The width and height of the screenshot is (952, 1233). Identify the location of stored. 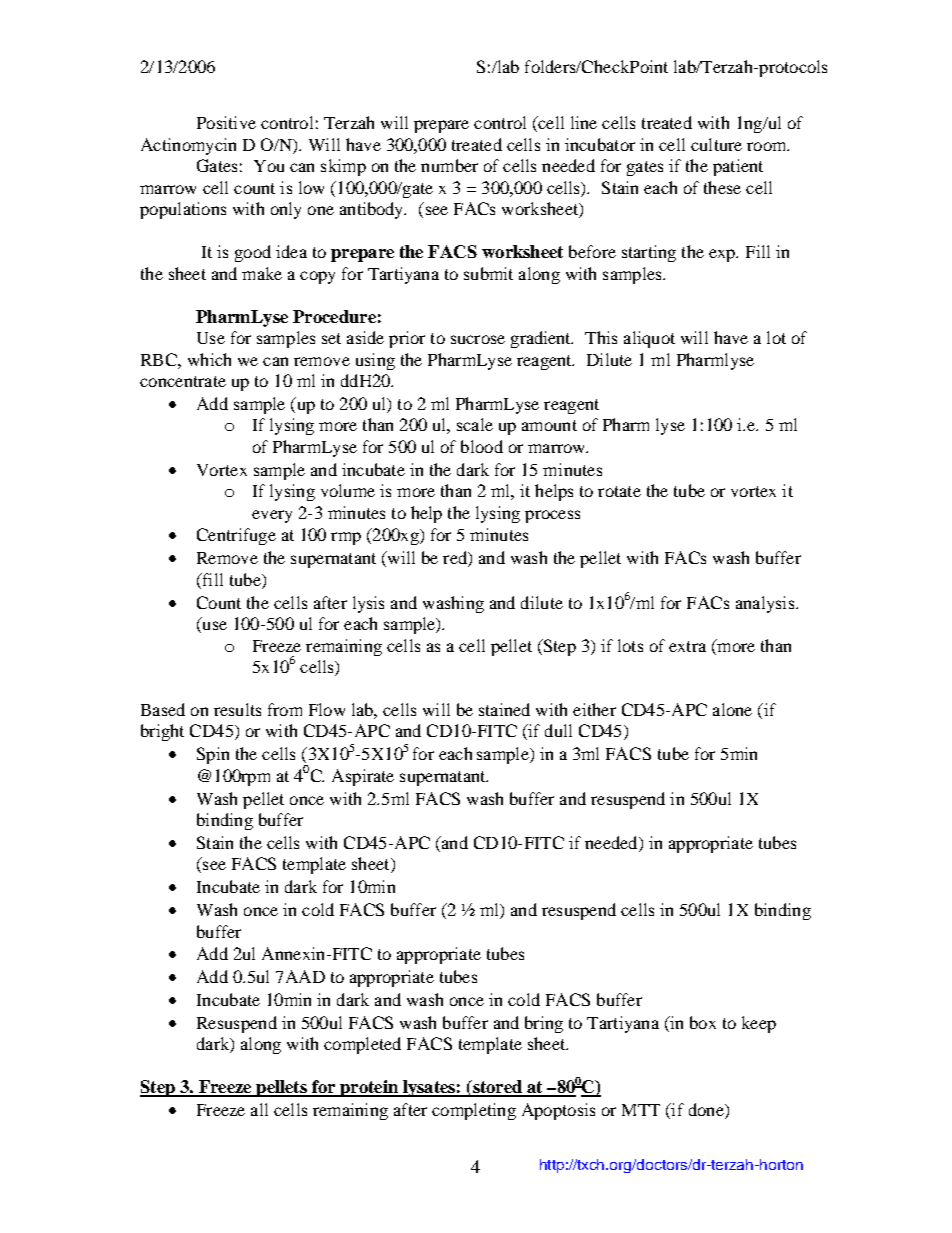
(497, 1088).
